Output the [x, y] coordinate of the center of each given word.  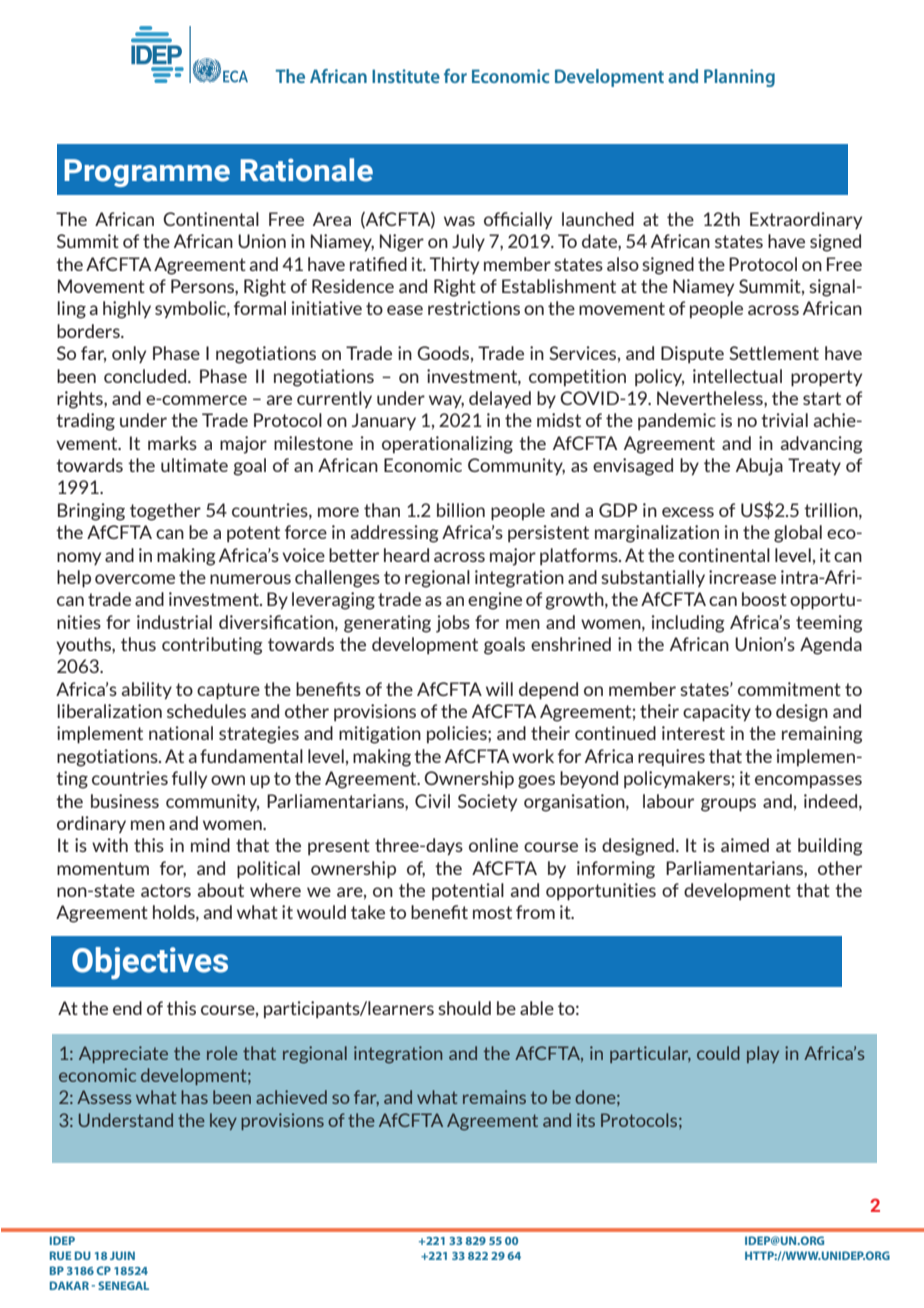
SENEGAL [123, 1285]
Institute [406, 76]
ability [146, 691]
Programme [147, 173]
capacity [717, 713]
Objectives [150, 963]
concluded [146, 376]
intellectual [737, 376]
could [718, 1053]
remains [494, 1097]
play [763, 1054]
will [499, 689]
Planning [739, 78]
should [464, 1008]
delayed [500, 399]
